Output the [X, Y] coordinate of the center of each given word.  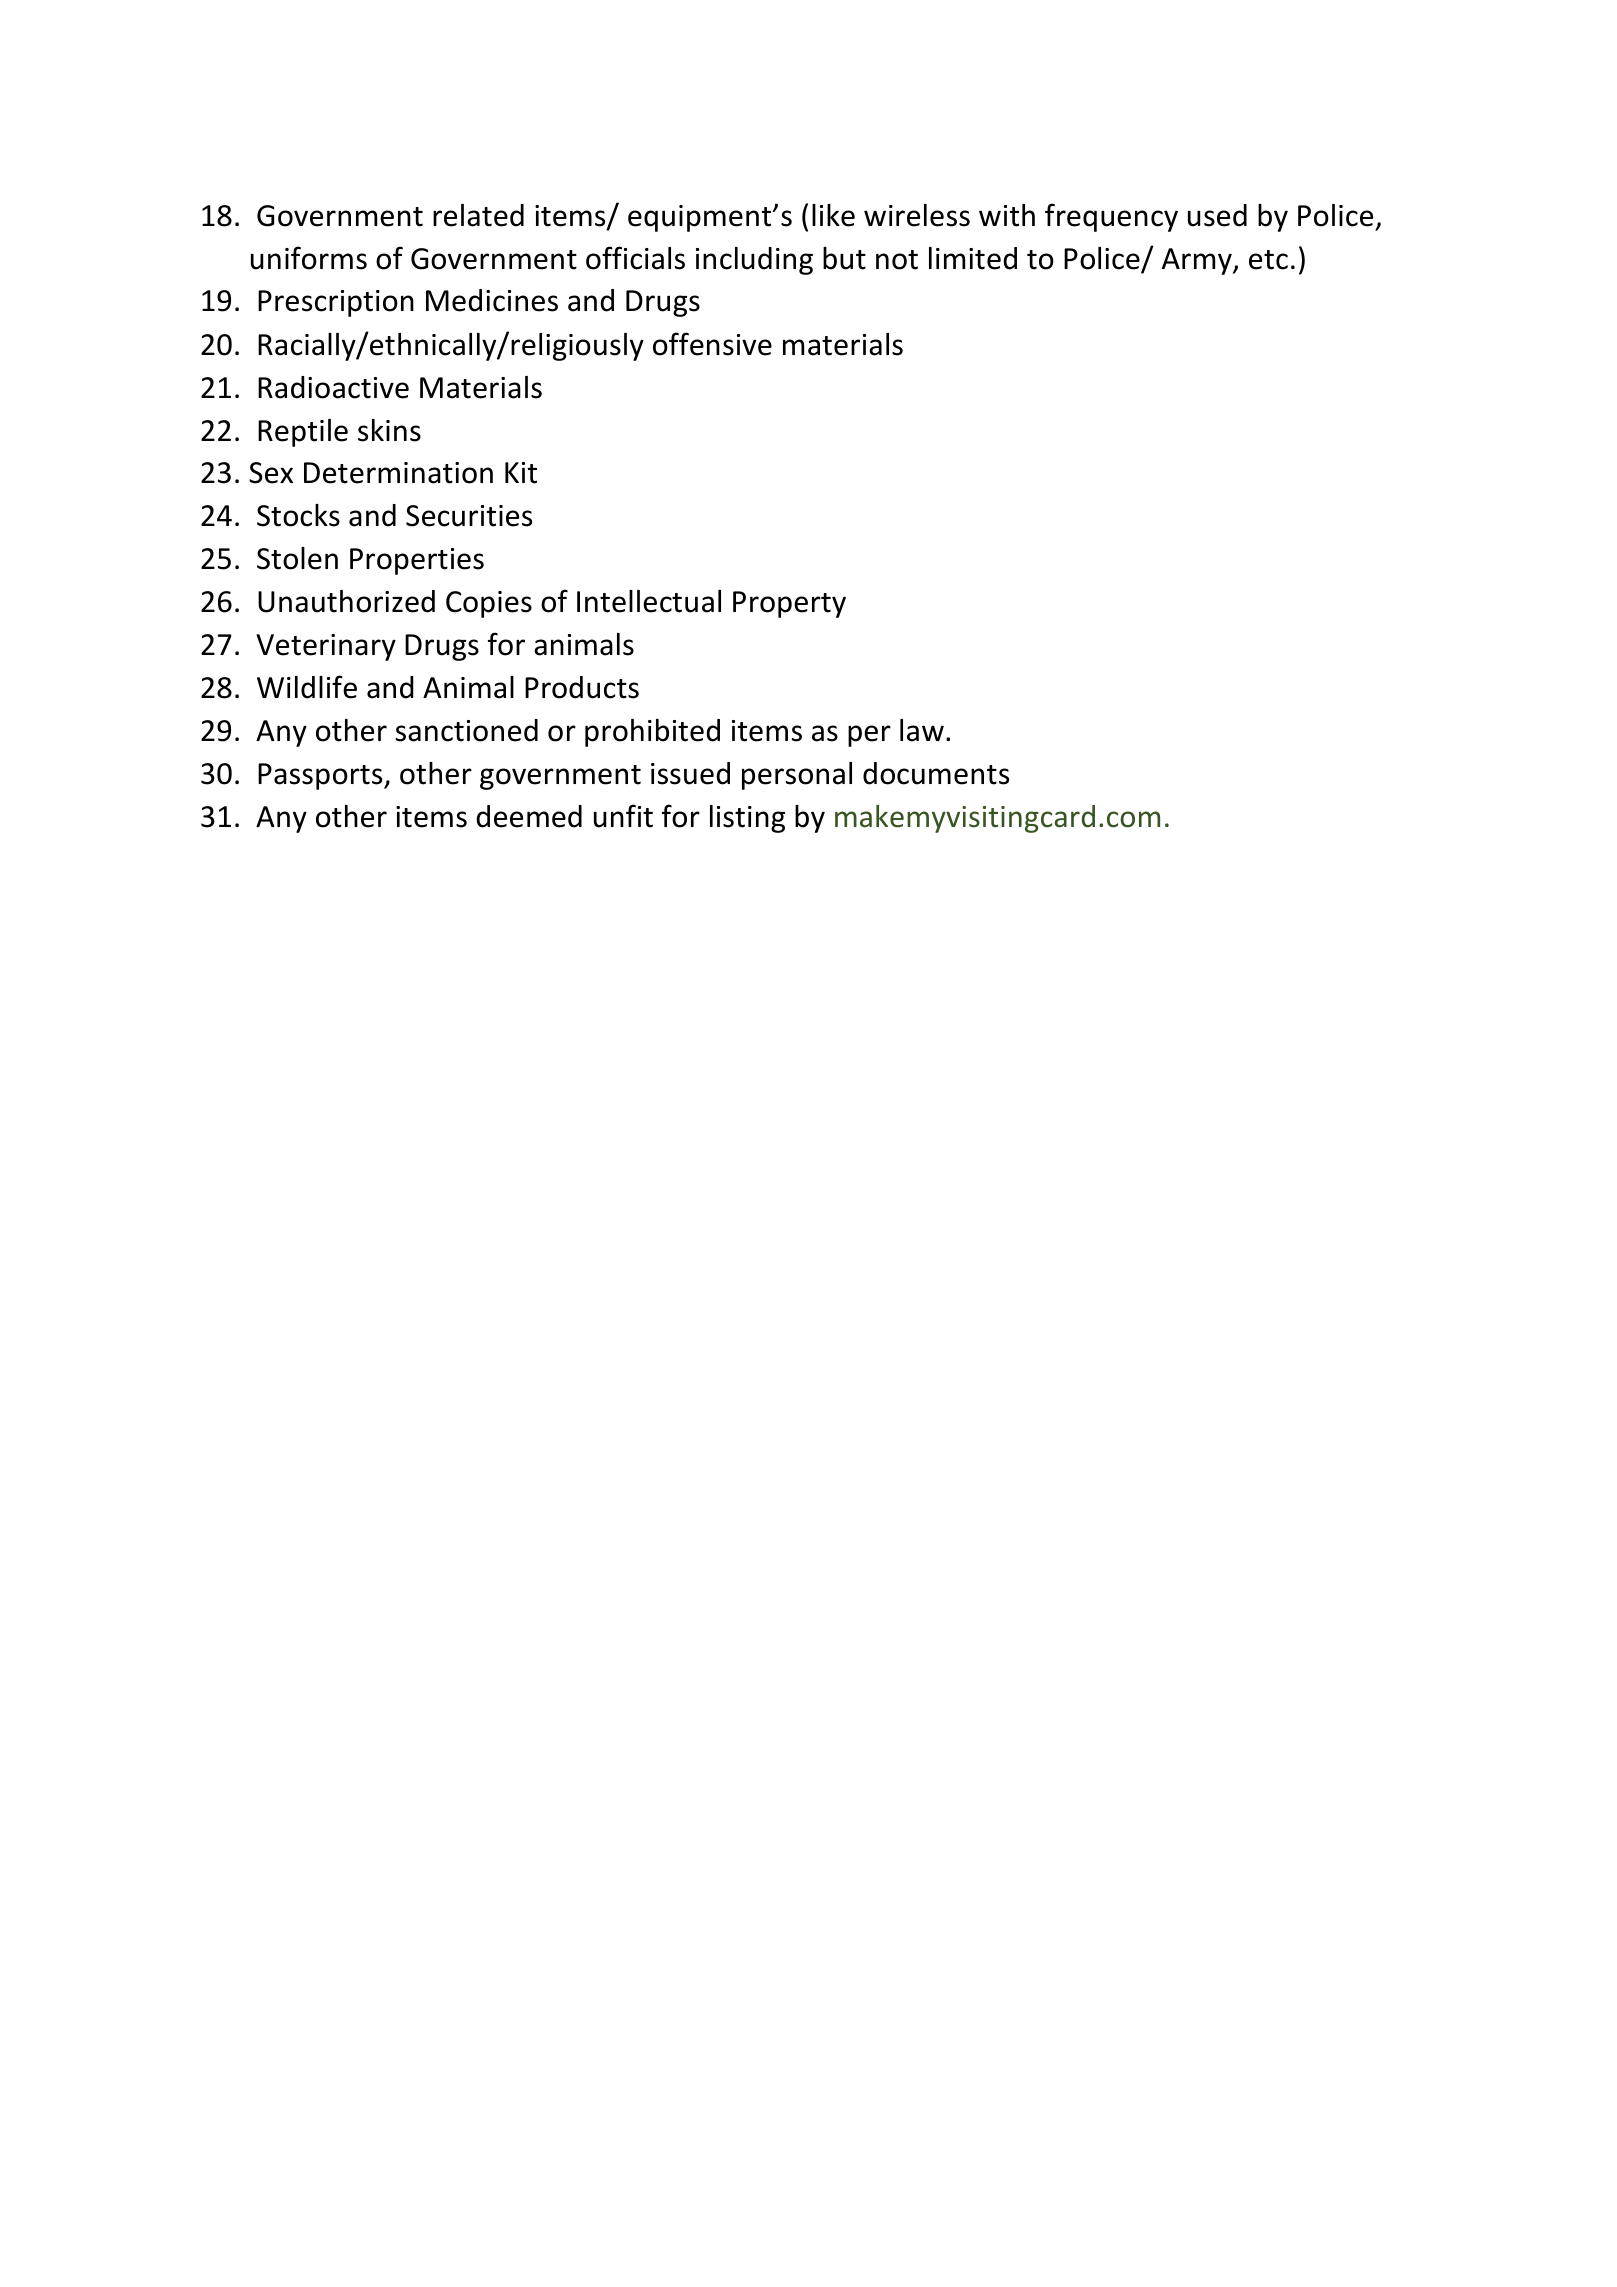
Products [582, 687]
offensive [712, 344]
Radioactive [333, 387]
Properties [417, 561]
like [833, 215]
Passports [321, 776]
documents [936, 773]
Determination [398, 473]
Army [1198, 261]
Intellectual [649, 601]
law [922, 730]
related [478, 215]
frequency [1111, 217]
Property [789, 604]
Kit [521, 473]
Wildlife [307, 687]
